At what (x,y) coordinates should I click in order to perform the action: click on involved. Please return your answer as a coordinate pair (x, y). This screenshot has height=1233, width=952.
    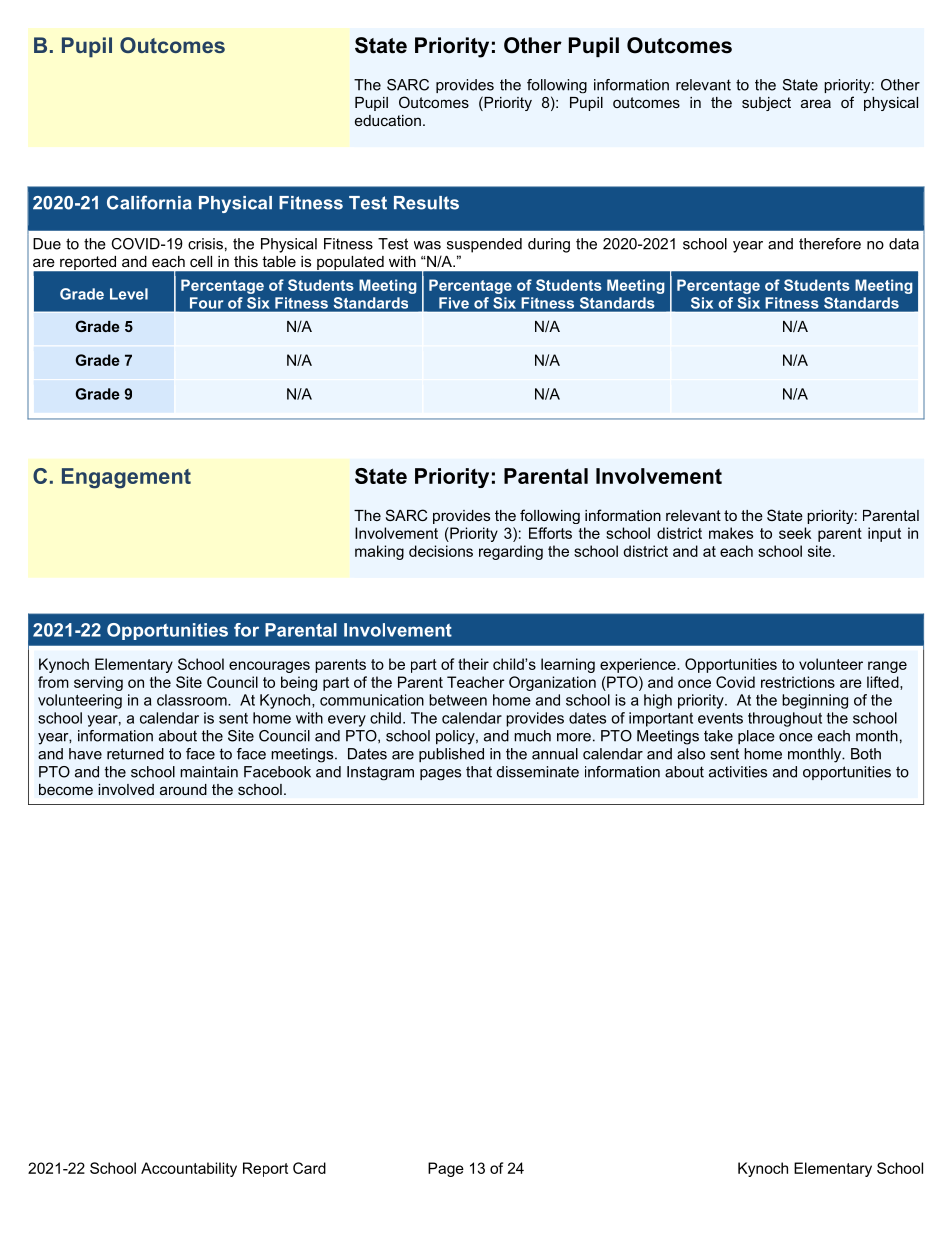
    Looking at the image, I should click on (126, 789).
